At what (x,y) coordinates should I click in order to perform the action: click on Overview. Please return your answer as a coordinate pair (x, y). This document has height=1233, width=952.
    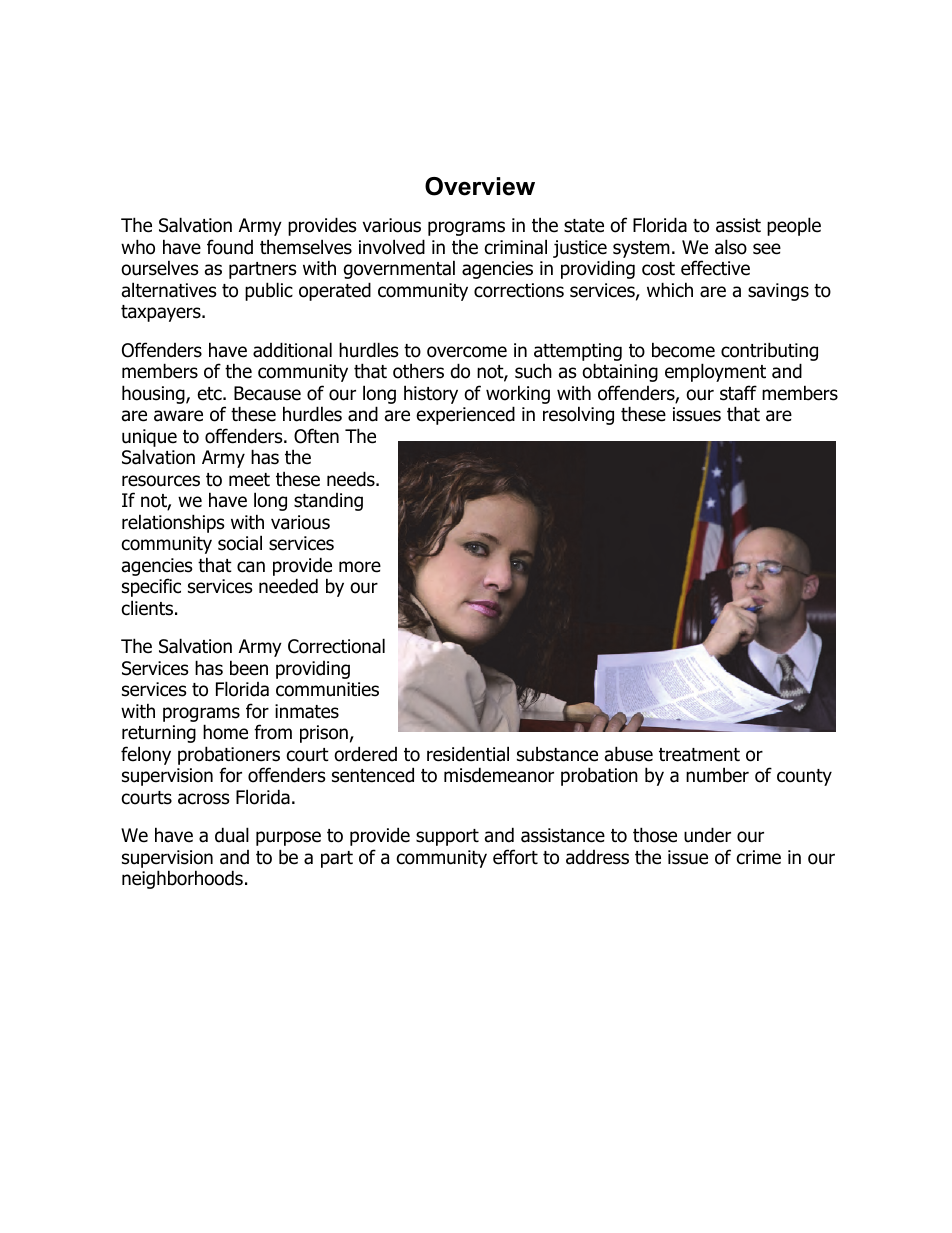
    Looking at the image, I should click on (480, 186).
